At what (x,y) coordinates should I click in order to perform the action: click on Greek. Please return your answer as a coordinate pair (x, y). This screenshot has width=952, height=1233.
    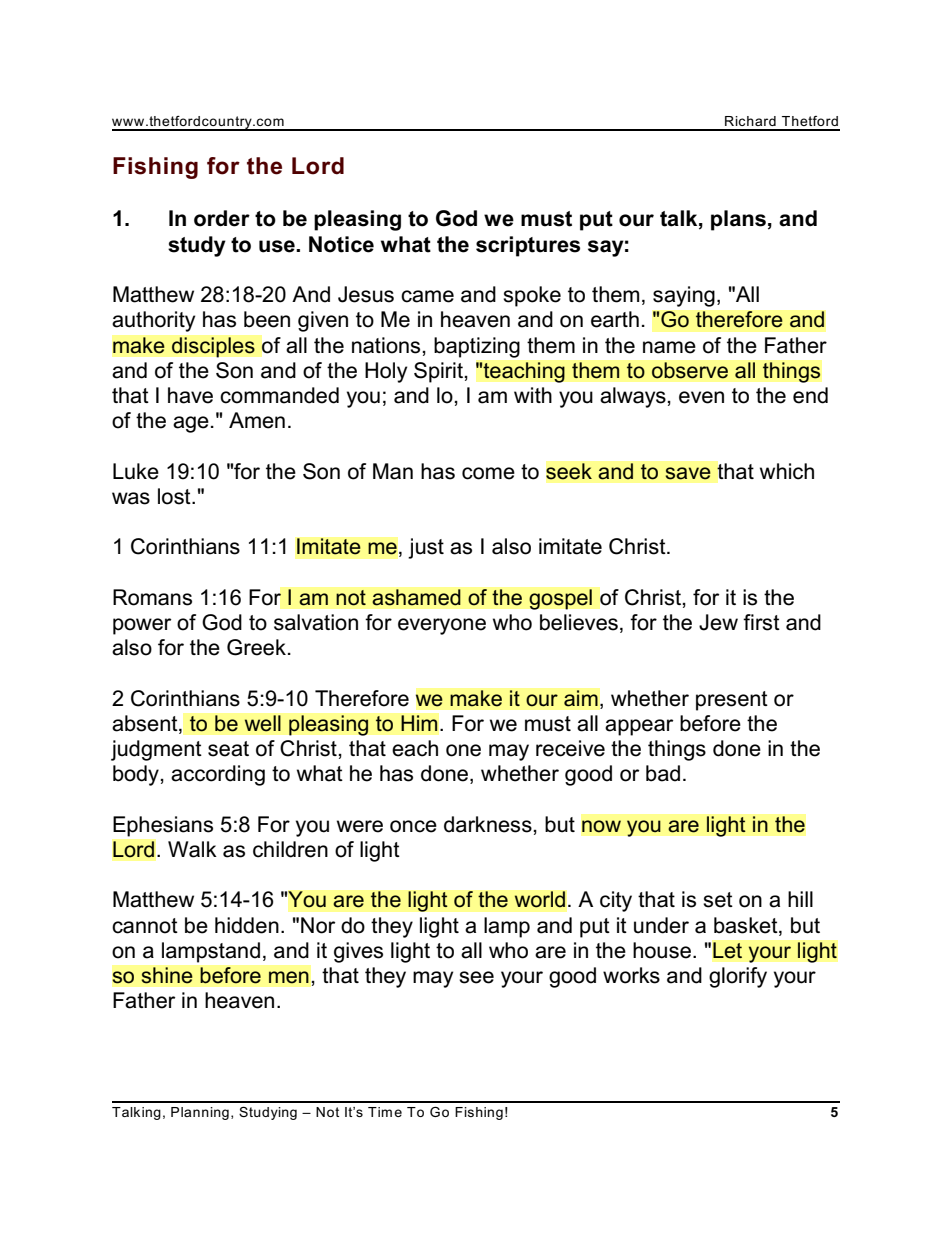
    Looking at the image, I should click on (256, 647).
